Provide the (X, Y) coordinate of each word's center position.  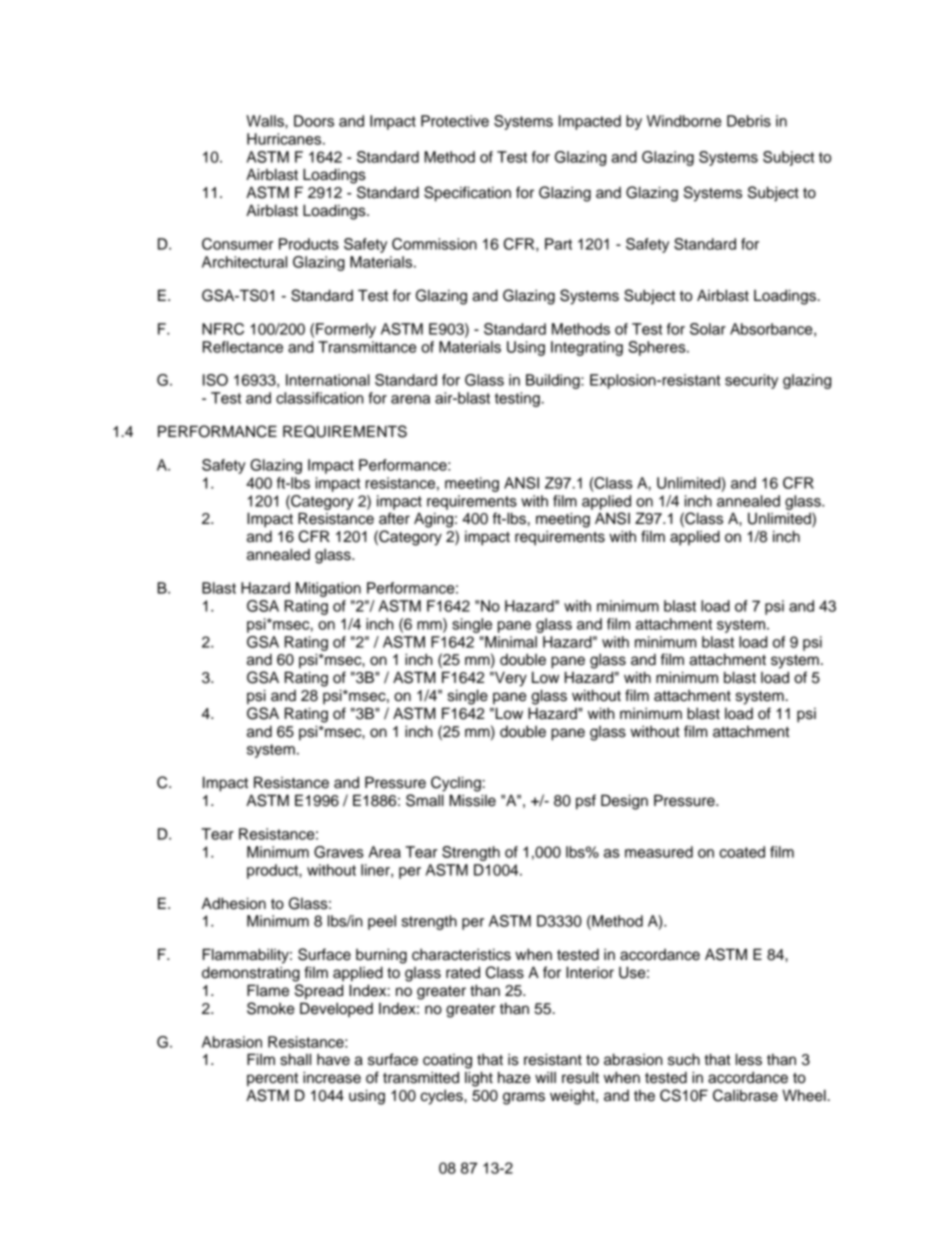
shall (295, 1059)
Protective (455, 121)
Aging (433, 520)
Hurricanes (285, 139)
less (749, 1059)
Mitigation (328, 589)
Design (624, 802)
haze (514, 1077)
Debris (749, 121)
